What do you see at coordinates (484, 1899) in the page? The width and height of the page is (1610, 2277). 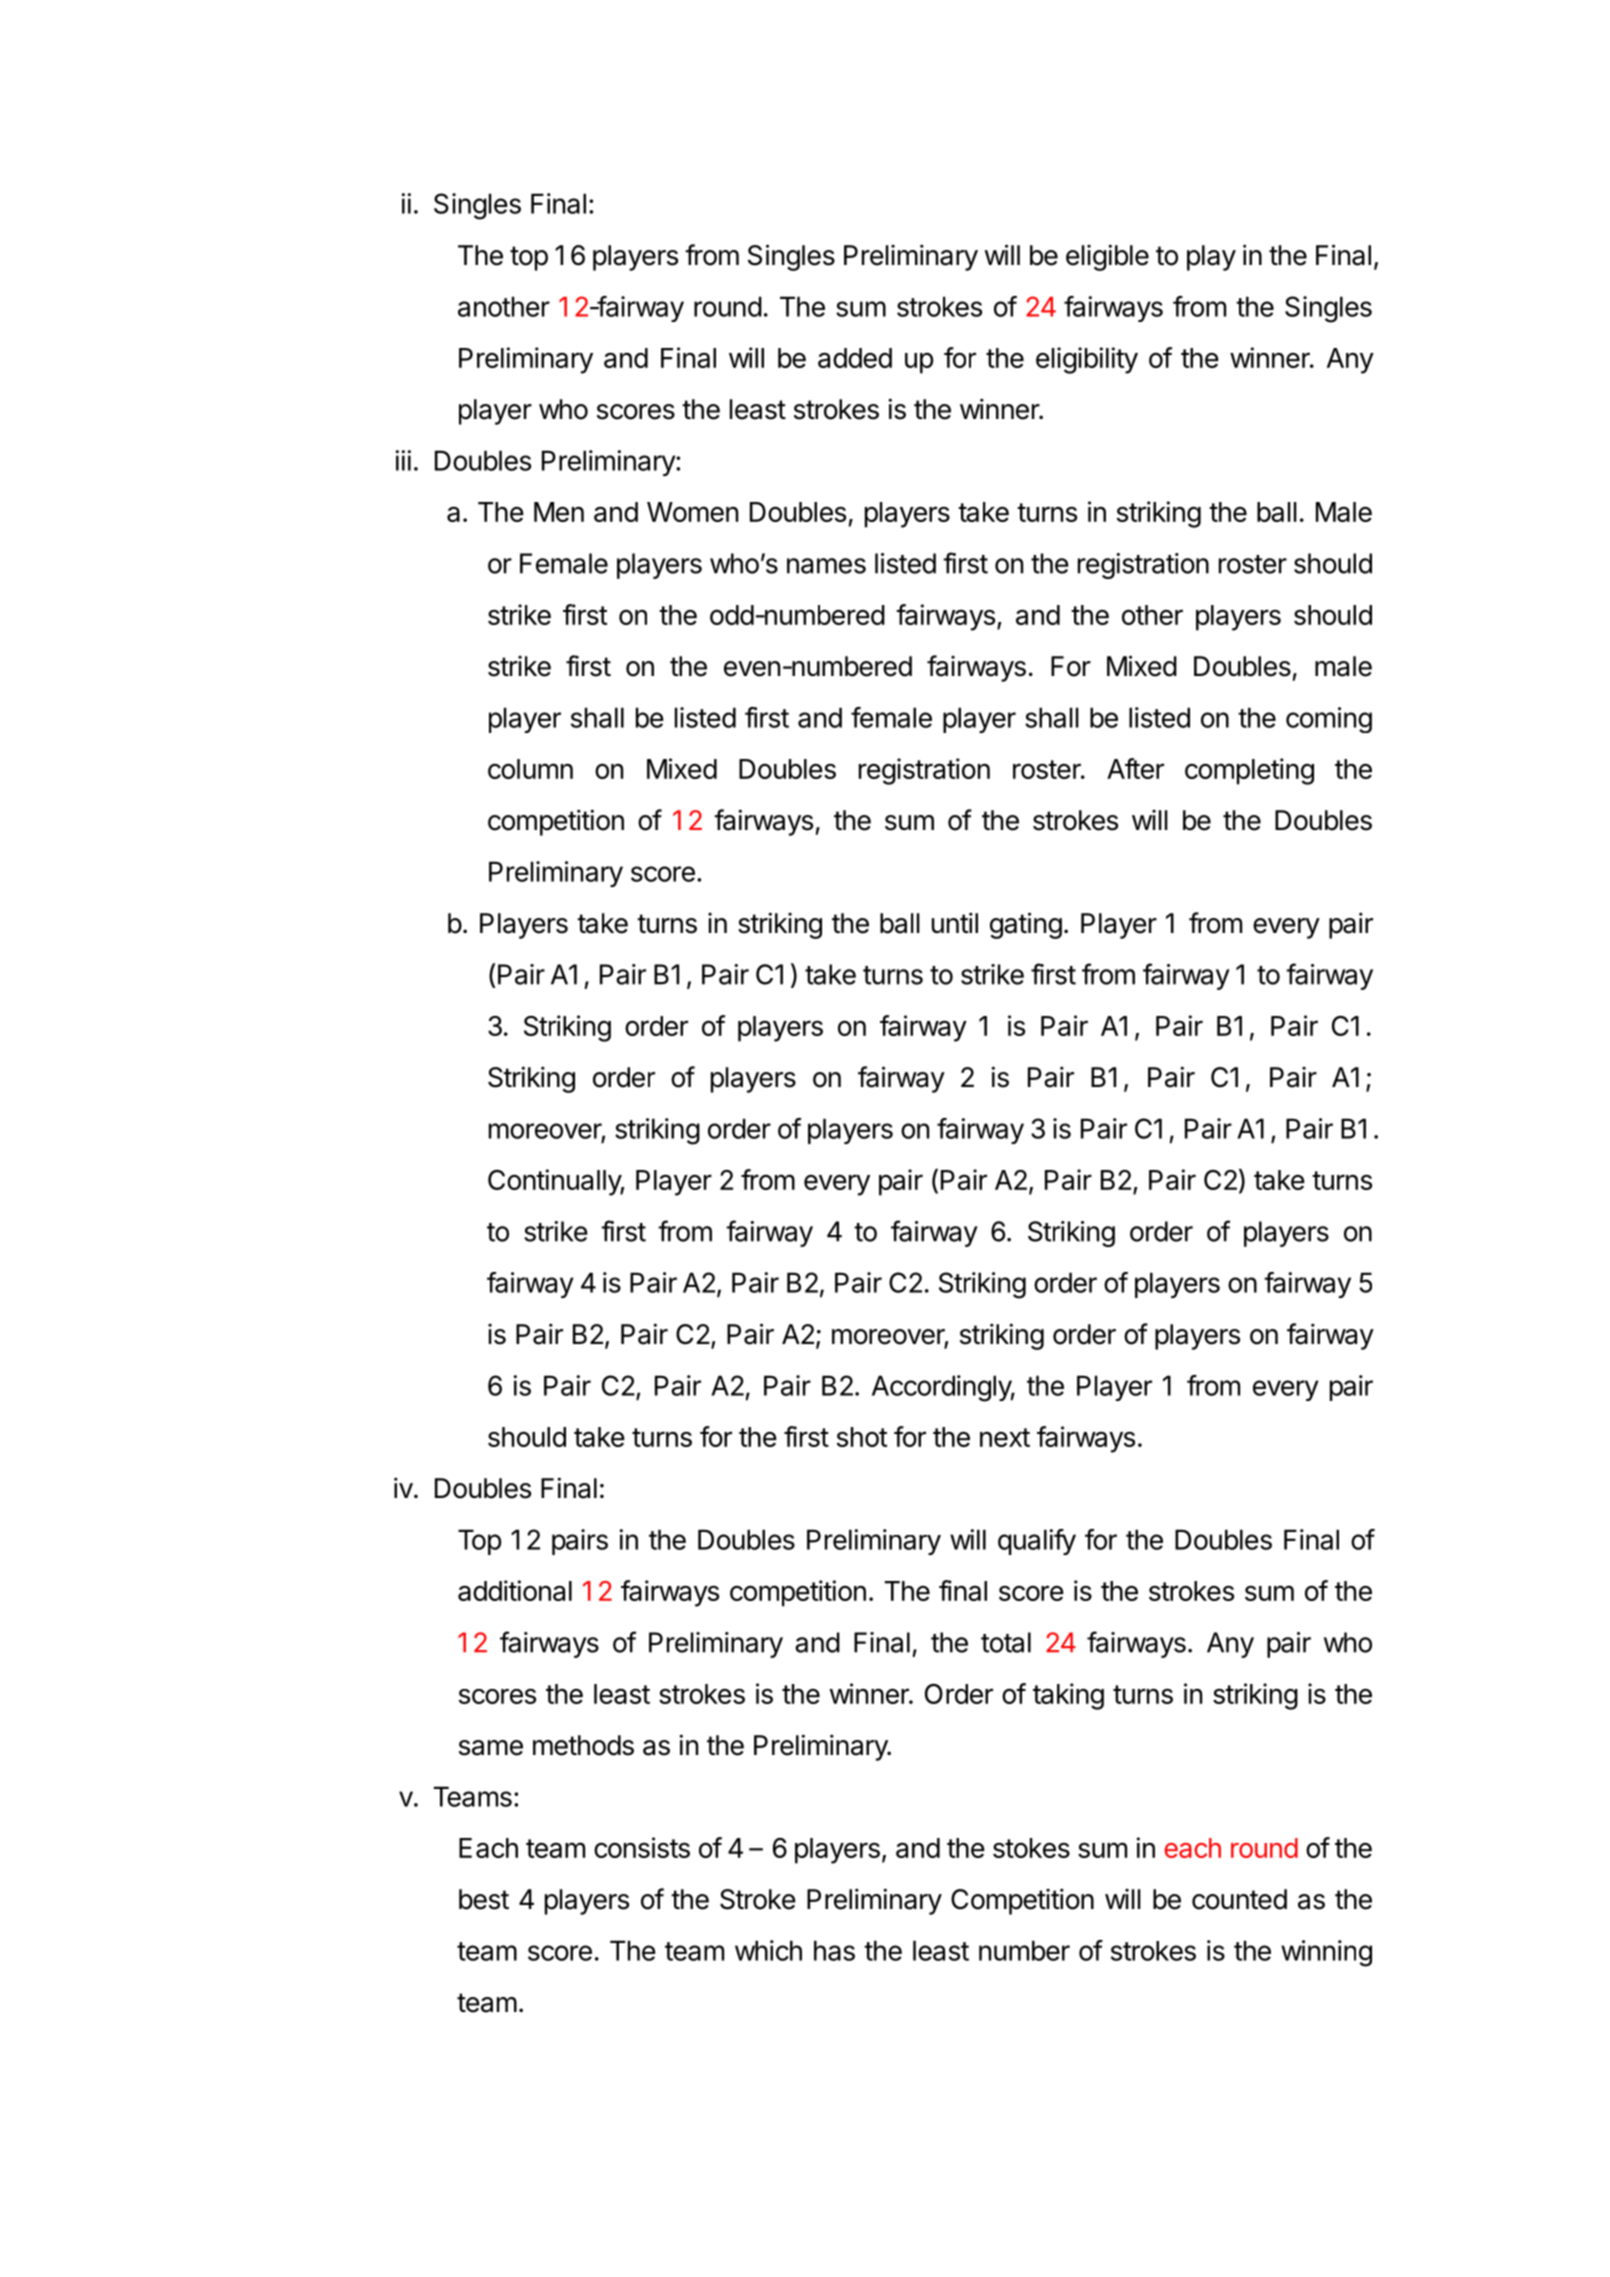 I see `best` at bounding box center [484, 1899].
